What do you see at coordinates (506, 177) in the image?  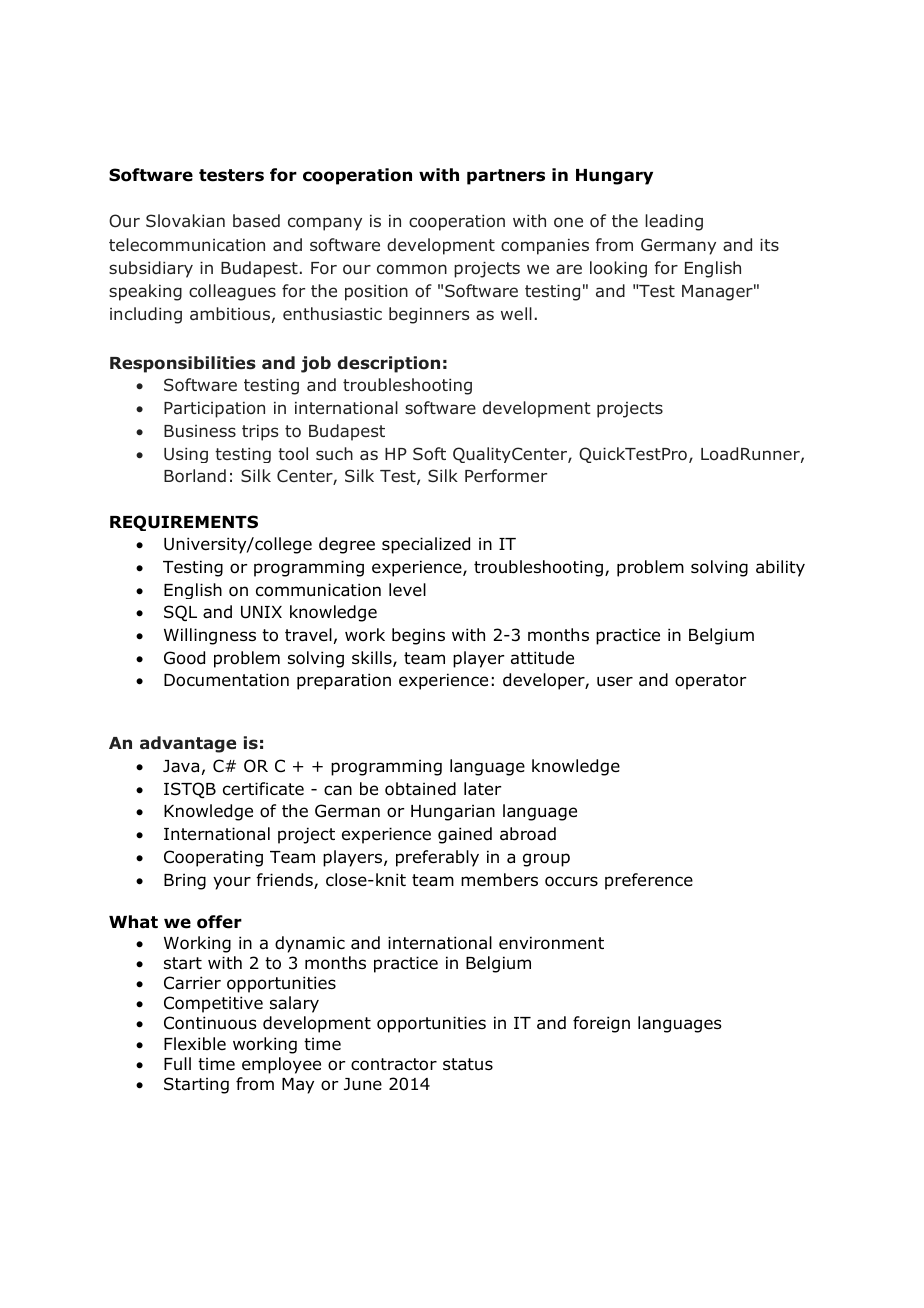 I see `partners` at bounding box center [506, 177].
